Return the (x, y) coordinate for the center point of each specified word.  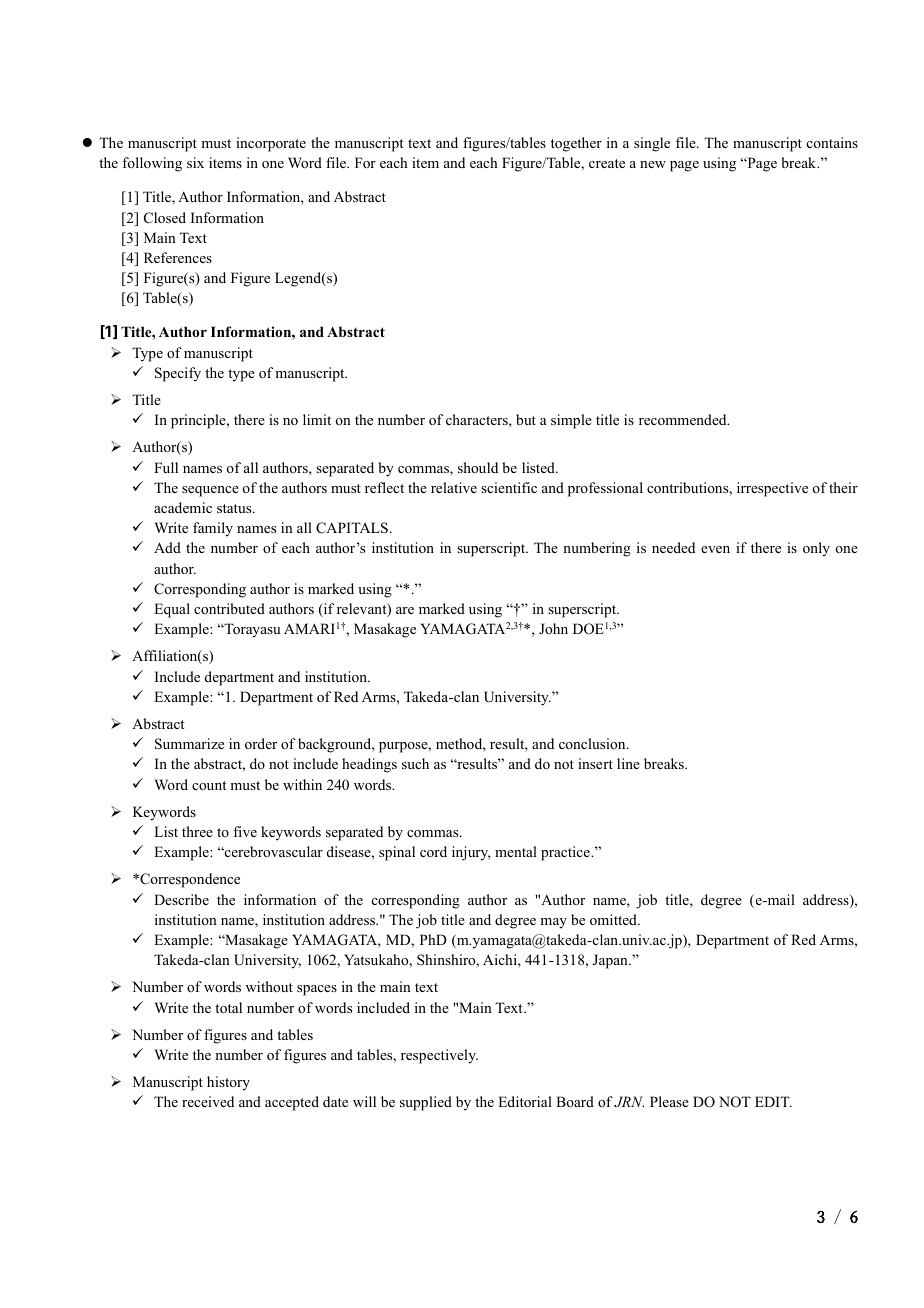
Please (669, 1101)
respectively (439, 1056)
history (228, 1083)
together (576, 144)
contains (832, 142)
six (195, 162)
